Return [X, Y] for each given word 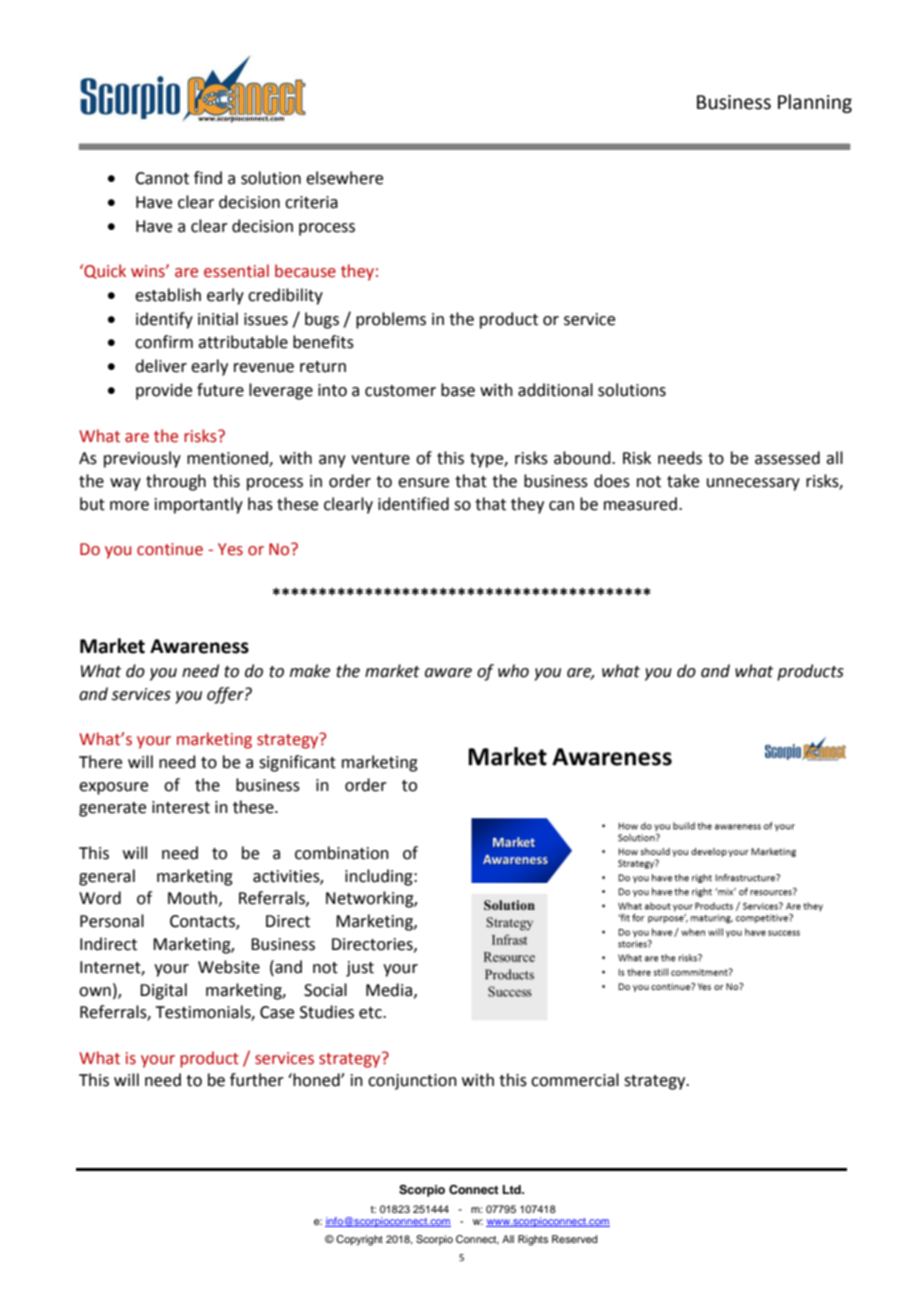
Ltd [513, 1189]
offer [226, 695]
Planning [815, 103]
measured [640, 504]
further [257, 1080]
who [513, 671]
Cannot [162, 178]
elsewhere [344, 178]
